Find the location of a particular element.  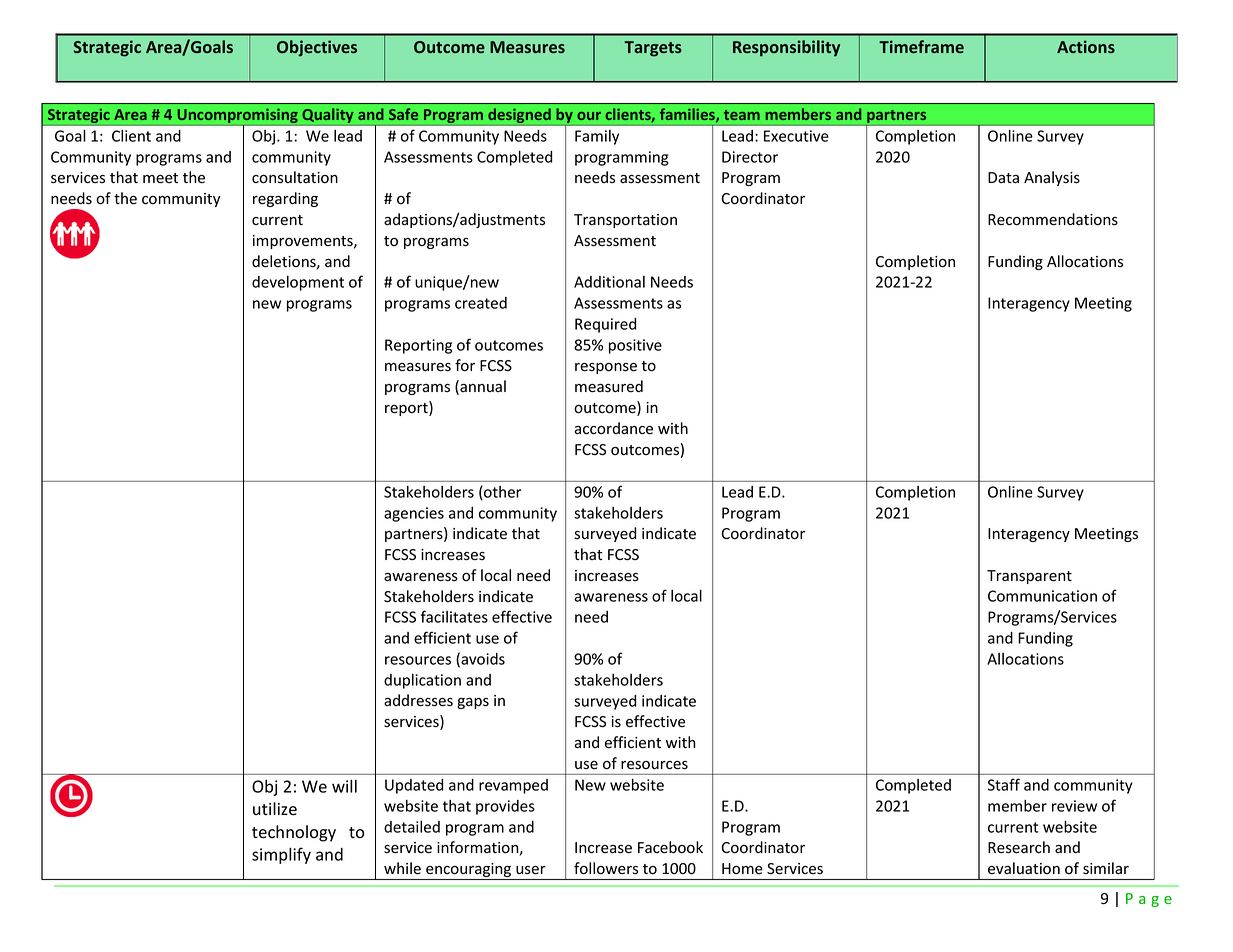

evaluation is located at coordinates (1024, 868).
